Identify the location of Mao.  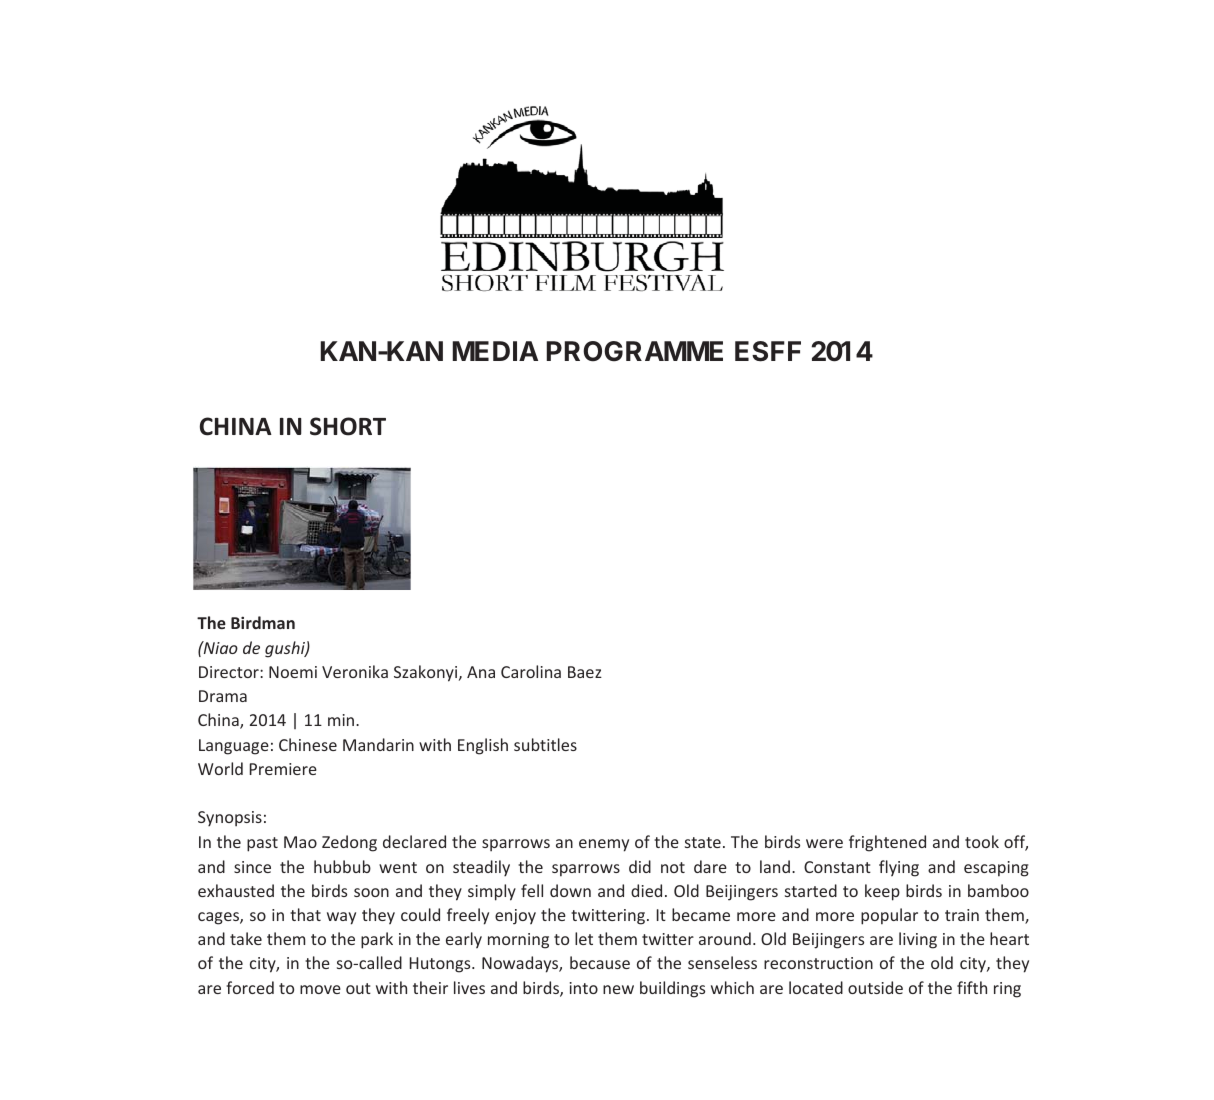
(300, 842).
